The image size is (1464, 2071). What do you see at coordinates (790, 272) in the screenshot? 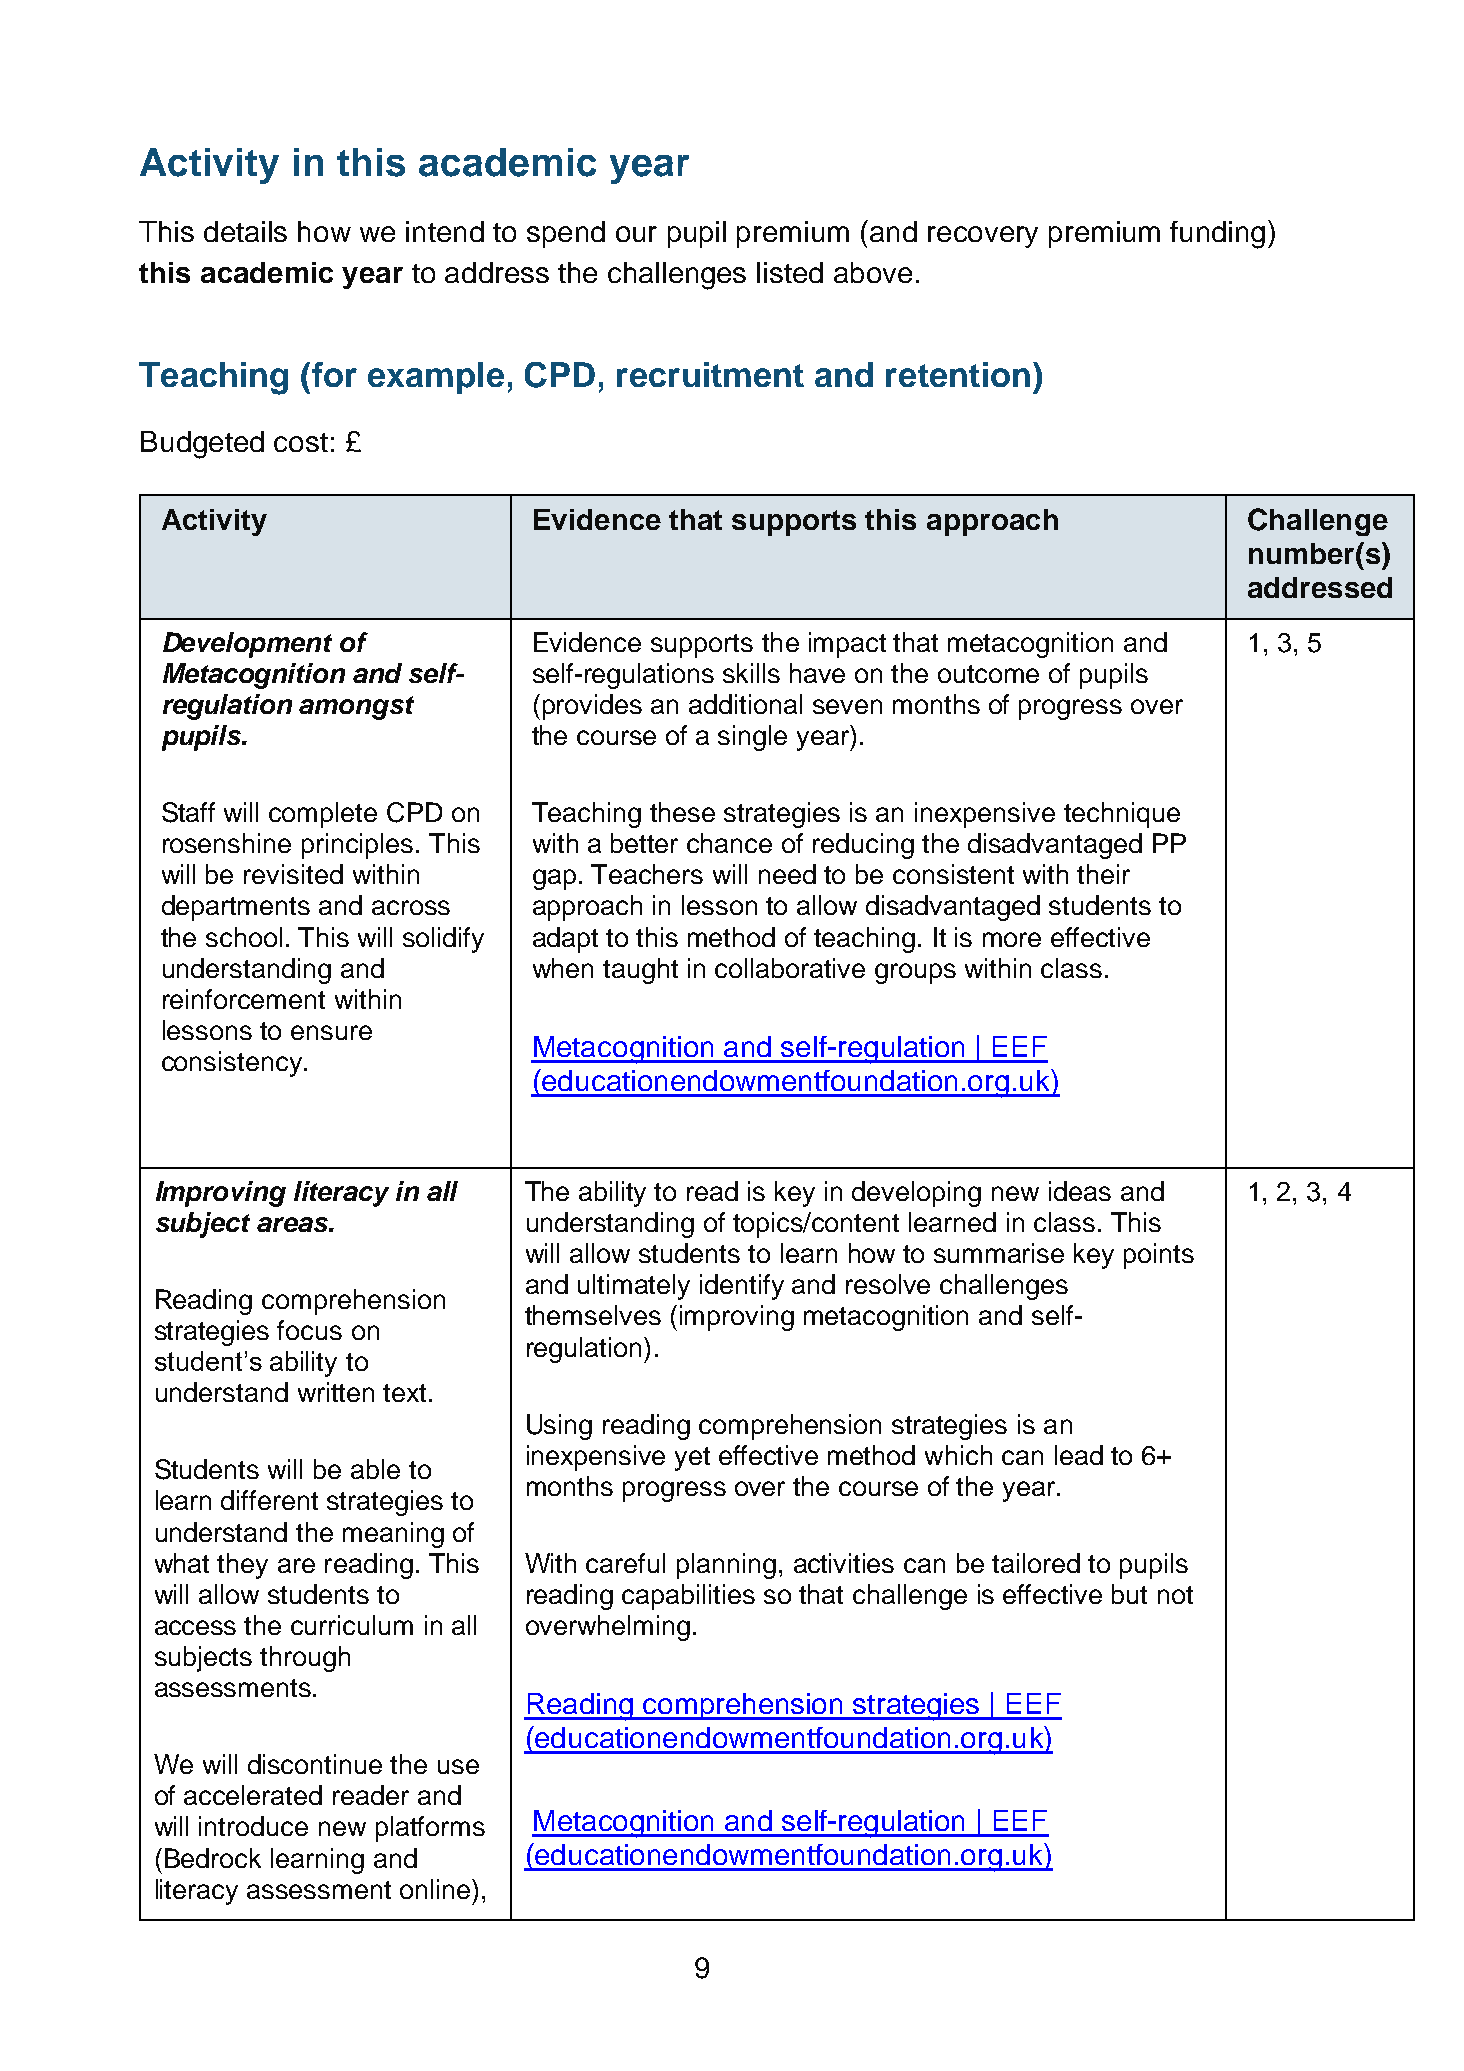
I see `listed` at bounding box center [790, 272].
